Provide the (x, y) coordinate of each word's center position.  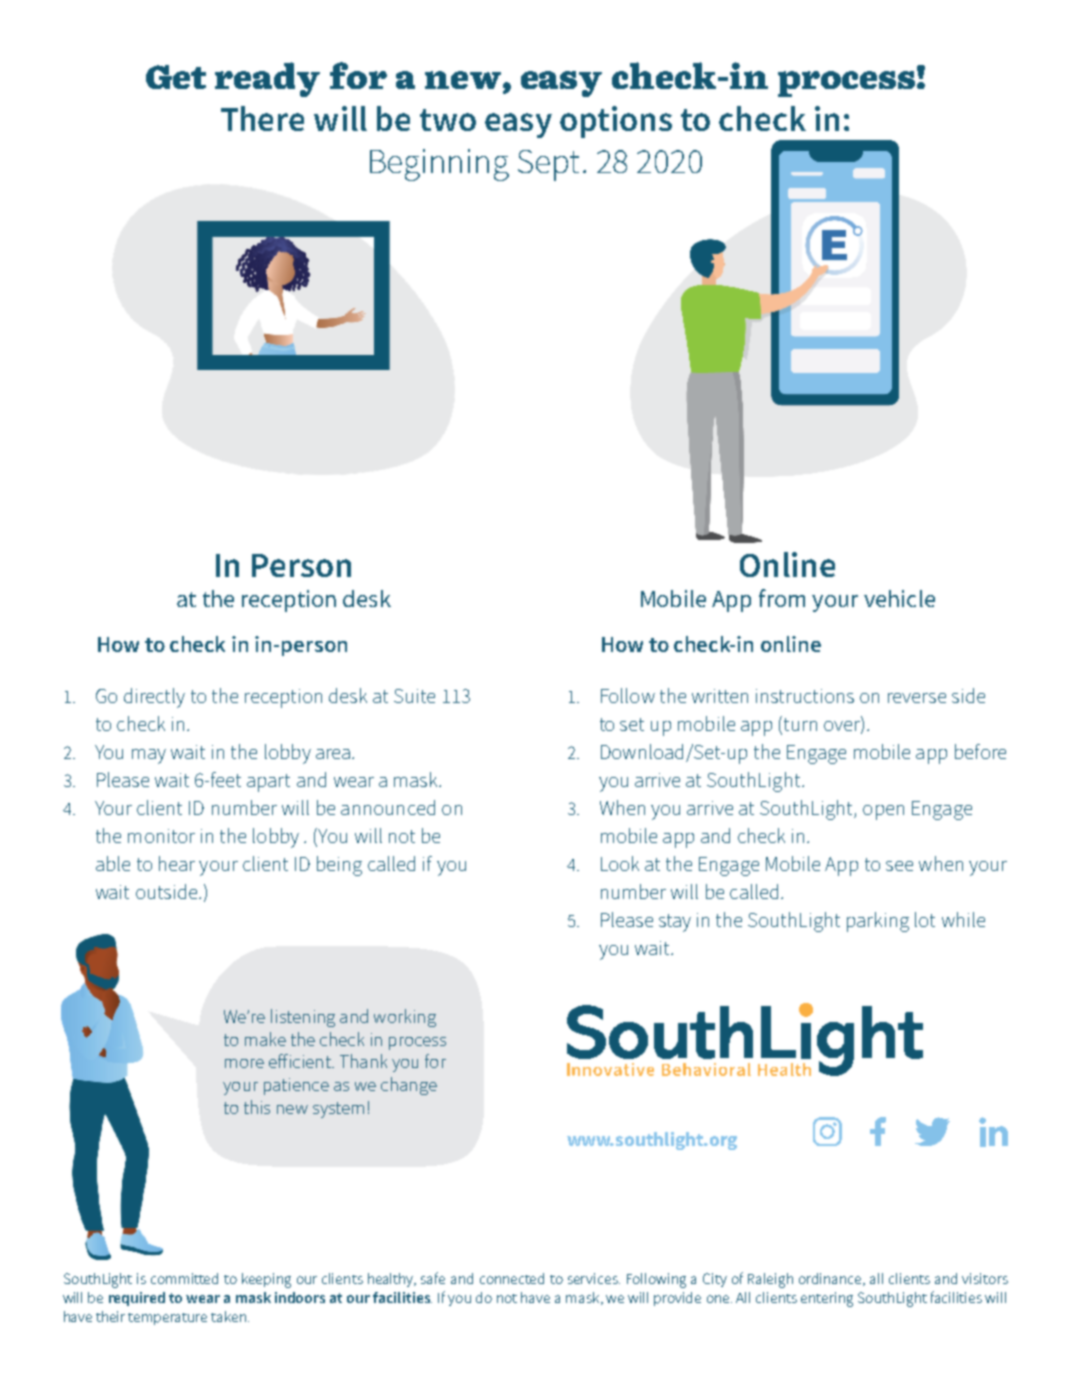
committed (184, 1278)
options (616, 122)
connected (512, 1278)
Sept (548, 165)
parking (878, 922)
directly (154, 698)
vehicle (899, 598)
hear (177, 863)
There (262, 118)
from (782, 598)
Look (620, 863)
